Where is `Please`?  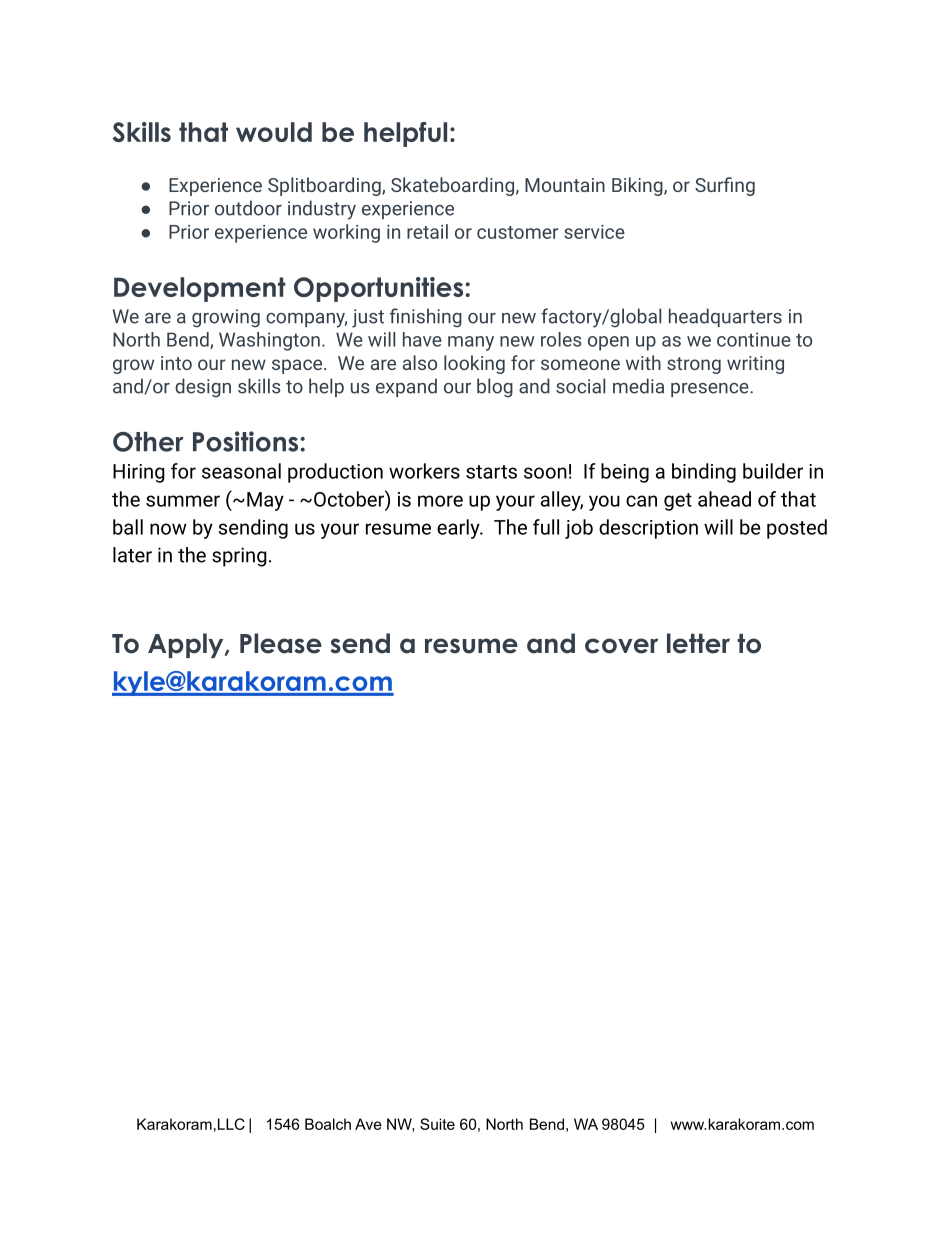
Please is located at coordinates (281, 643).
